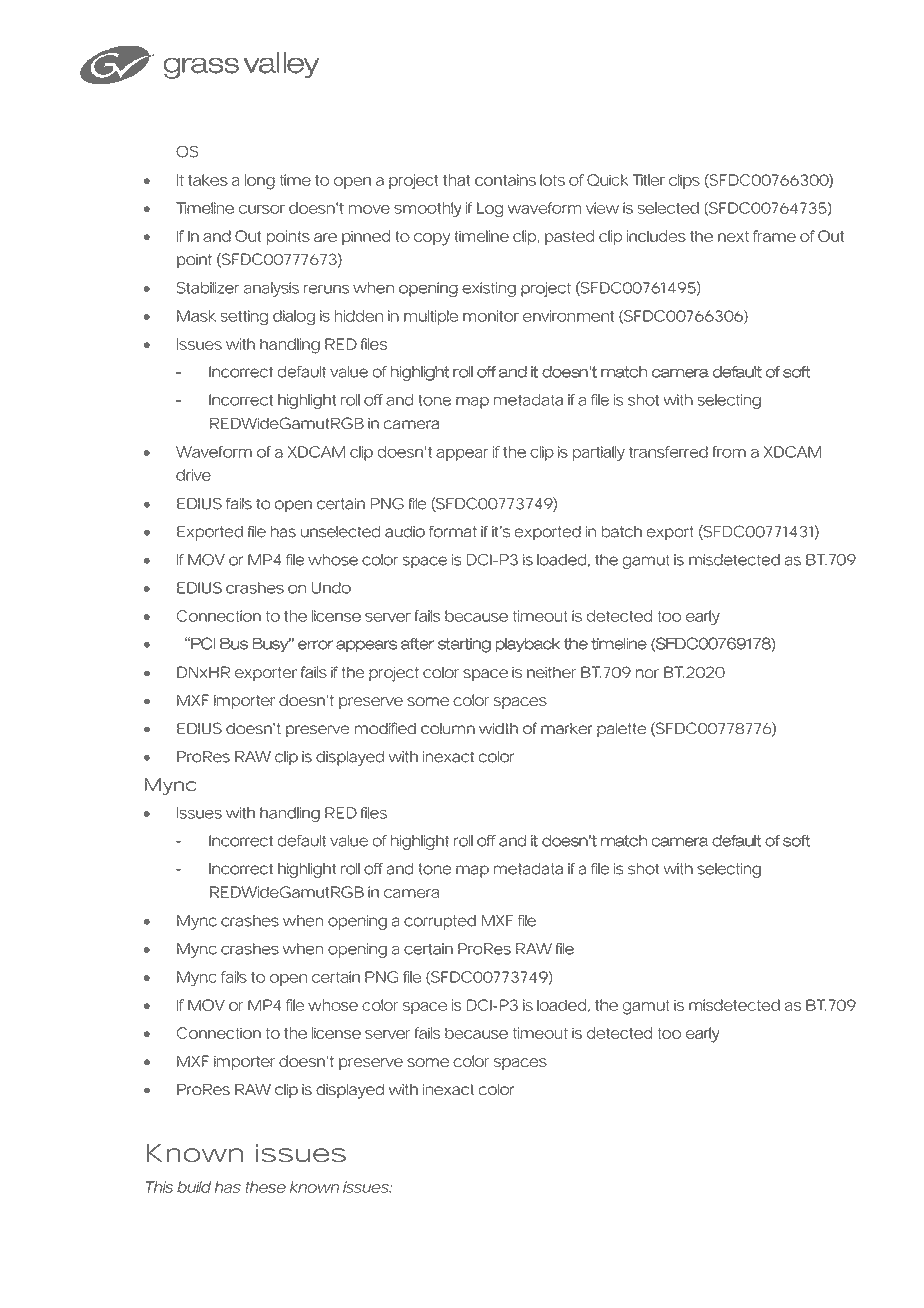 The height and width of the document is (1308, 924). I want to click on cursor, so click(262, 209).
